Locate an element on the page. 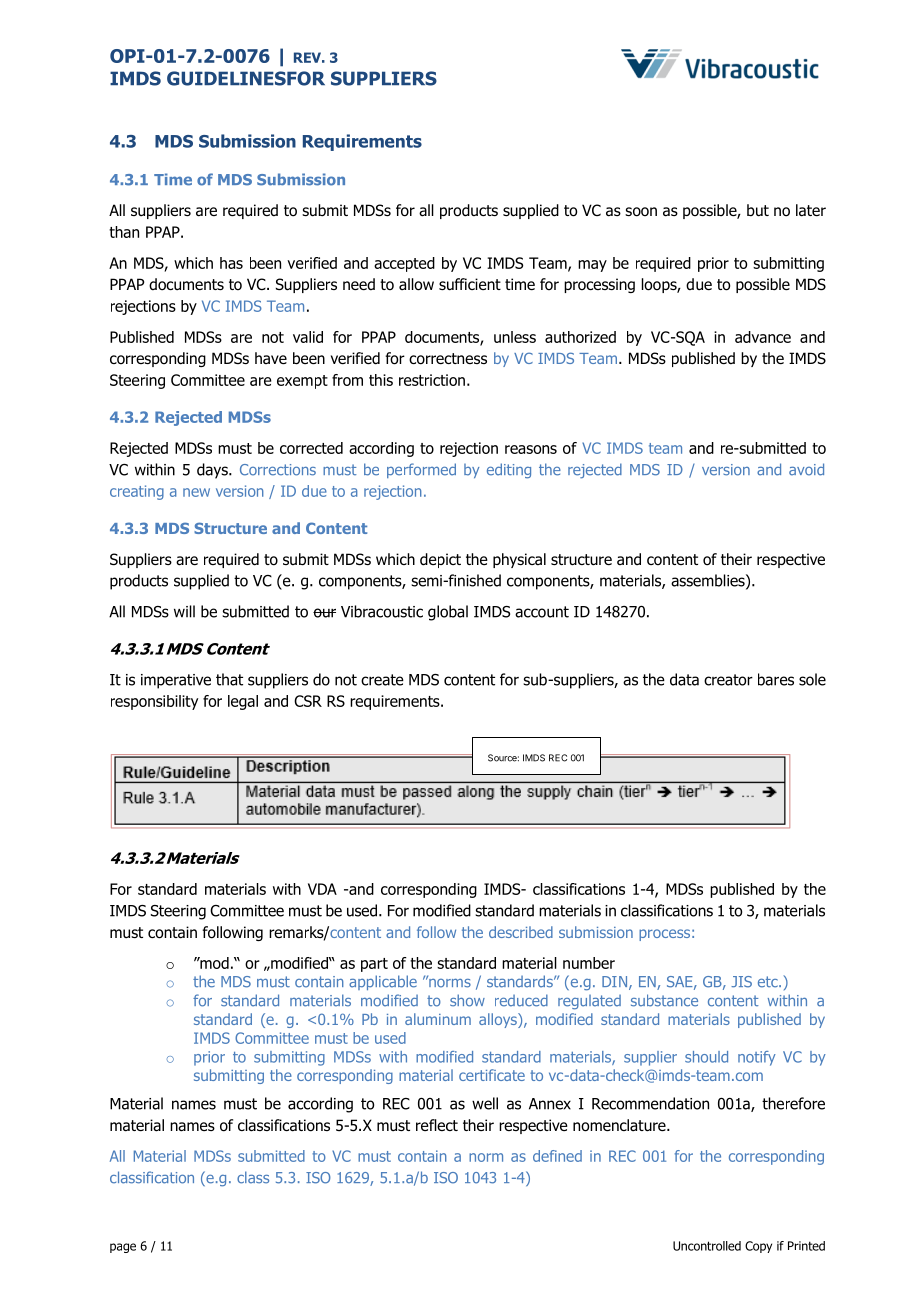 The width and height of the image is (924, 1308). has is located at coordinates (231, 263).
